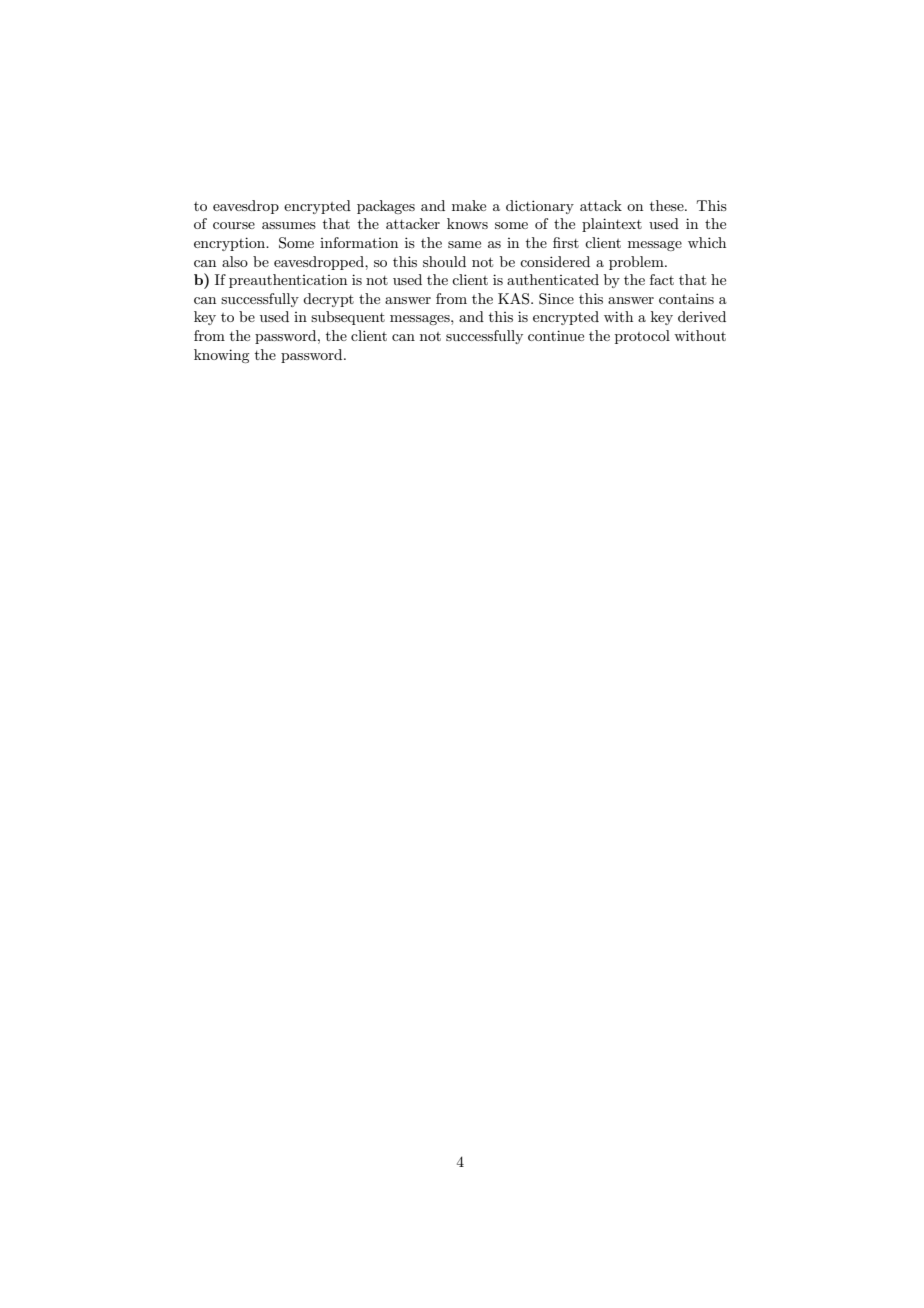 Image resolution: width=924 pixels, height=1308 pixels. Describe the element at coordinates (235, 261) in the screenshot. I see `also` at that location.
